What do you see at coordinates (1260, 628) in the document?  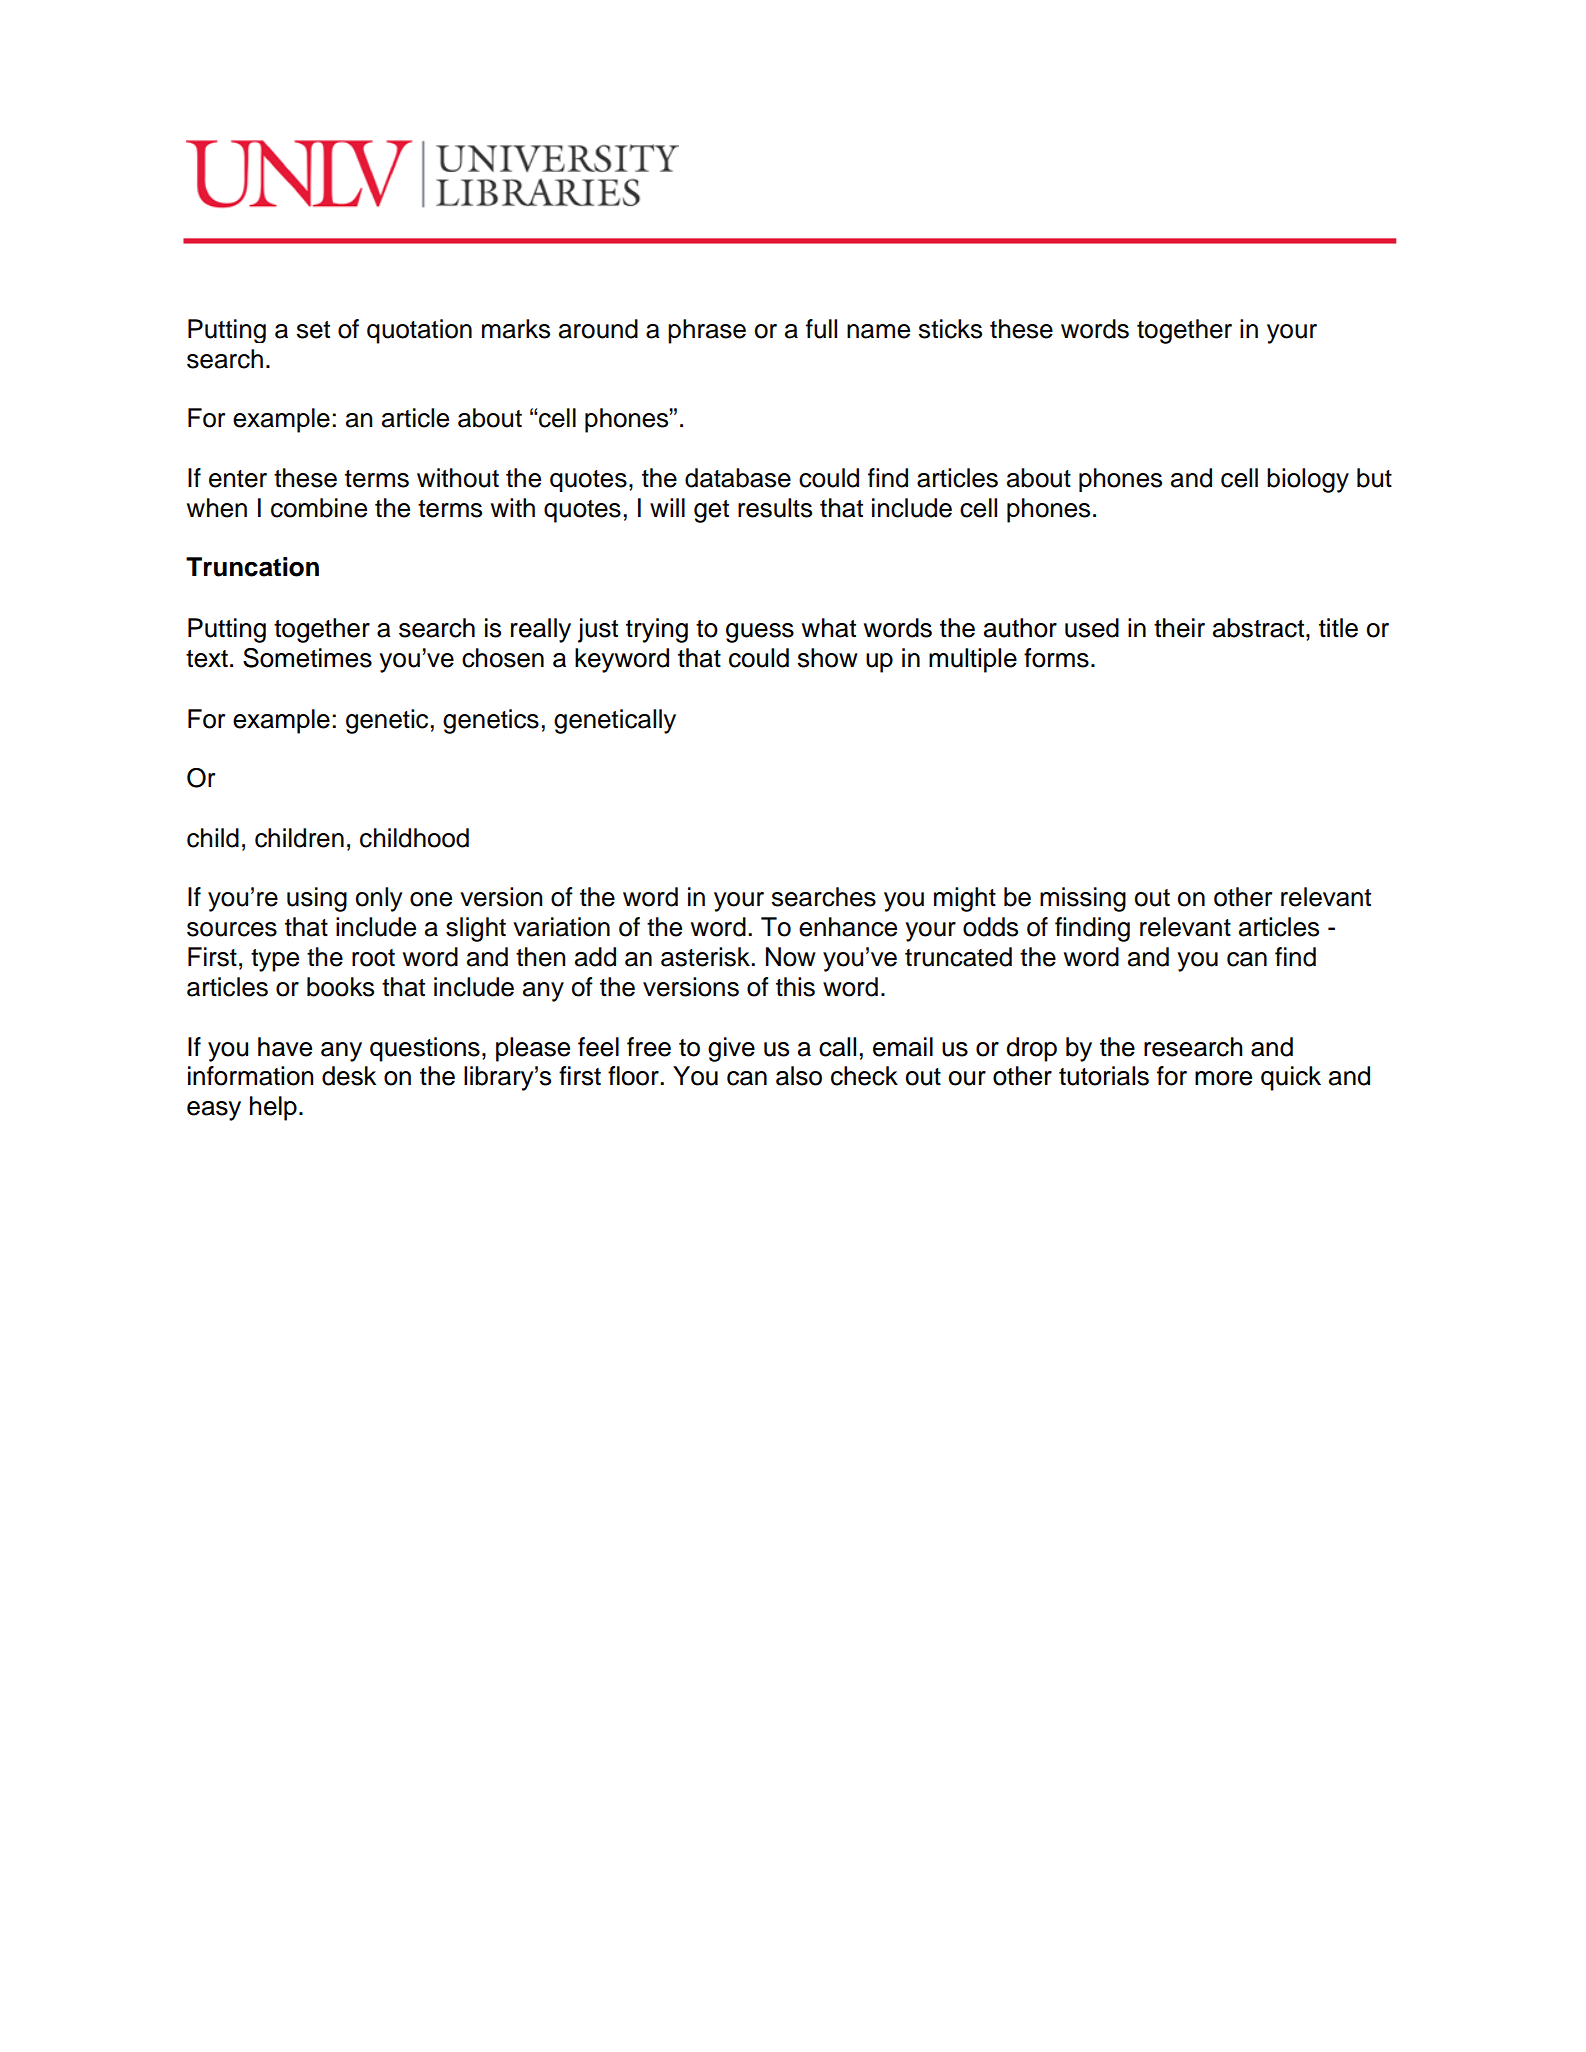 I see `abstract` at bounding box center [1260, 628].
